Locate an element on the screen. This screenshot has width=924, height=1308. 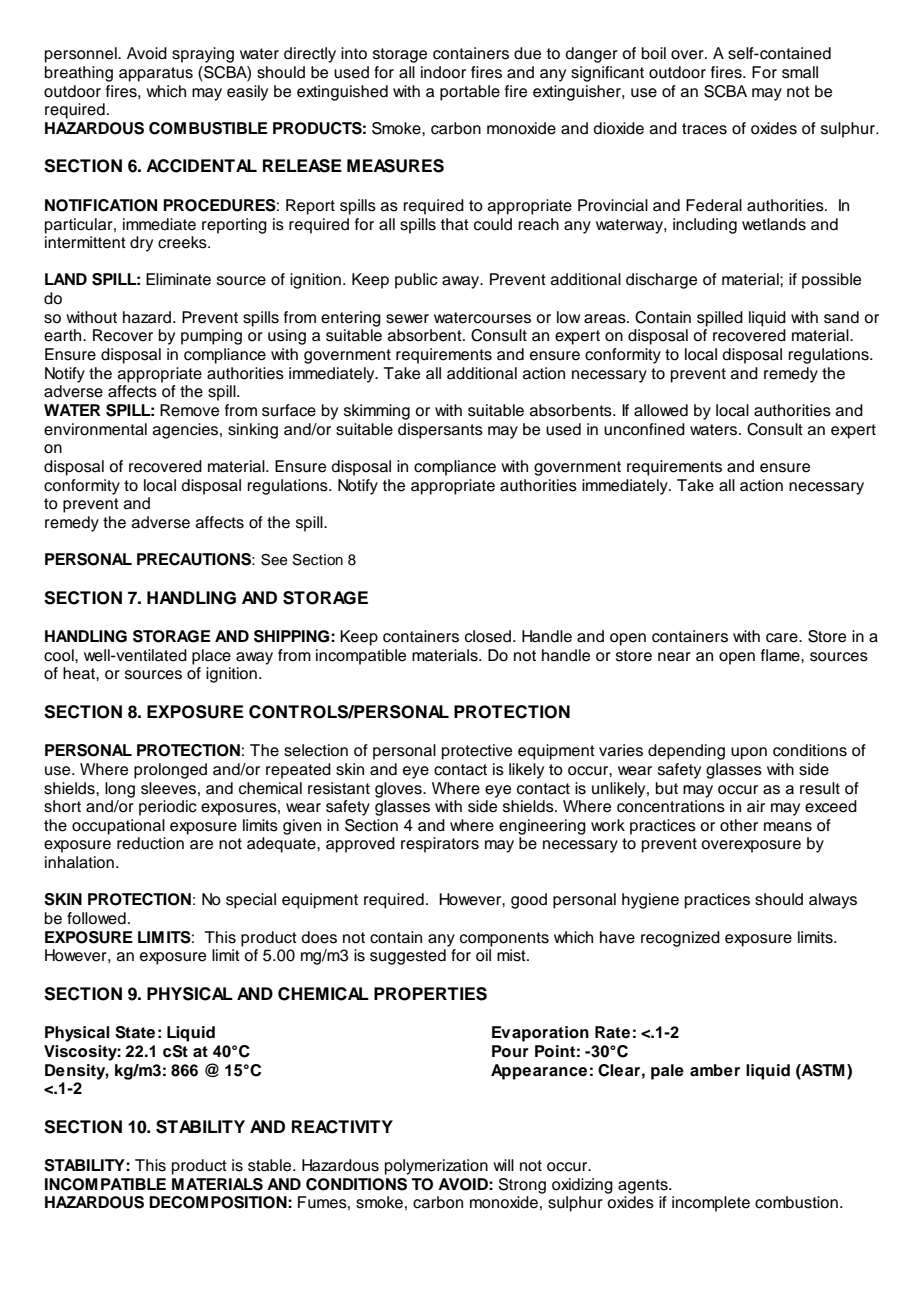
portable is located at coordinates (470, 93).
